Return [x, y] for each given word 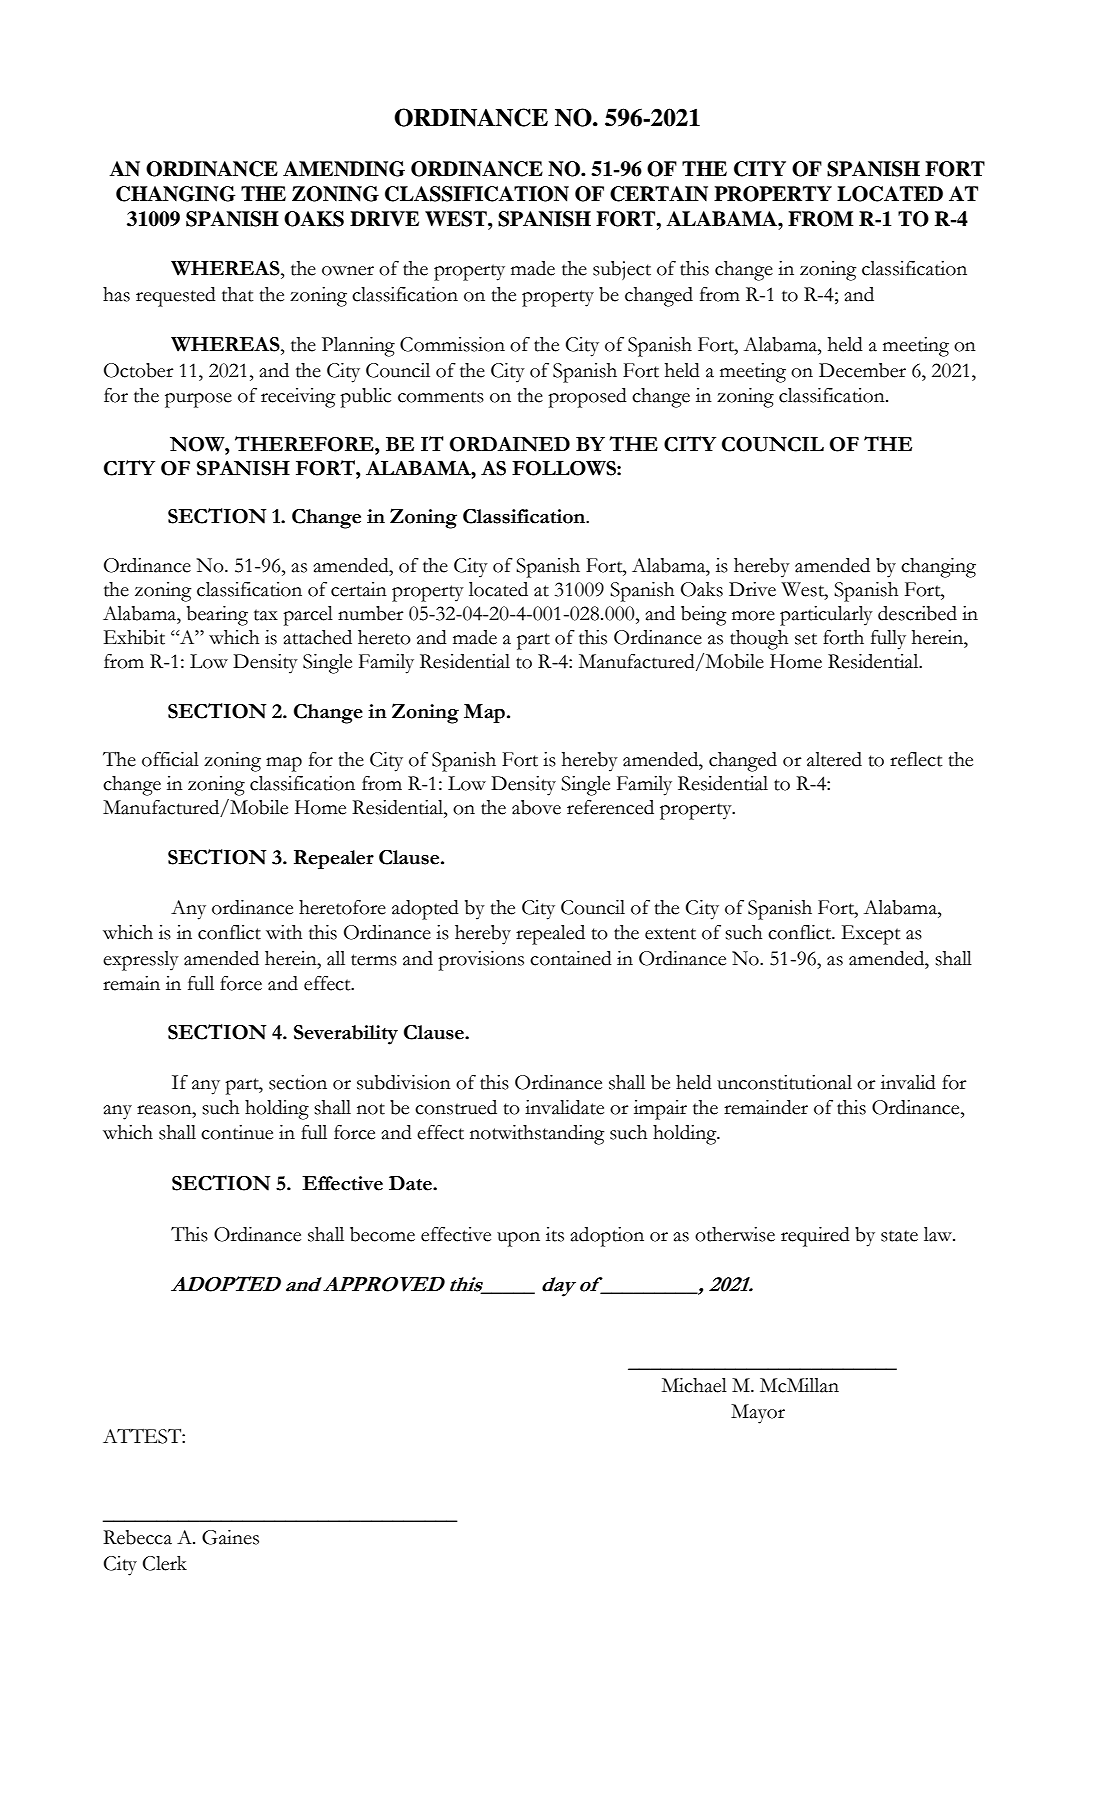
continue [237, 1132]
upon [518, 1239]
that [237, 294]
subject [622, 270]
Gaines [230, 1537]
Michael [694, 1385]
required [815, 1237]
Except [871, 935]
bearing [217, 616]
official [170, 759]
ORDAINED [510, 444]
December [862, 370]
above [536, 807]
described [917, 613]
